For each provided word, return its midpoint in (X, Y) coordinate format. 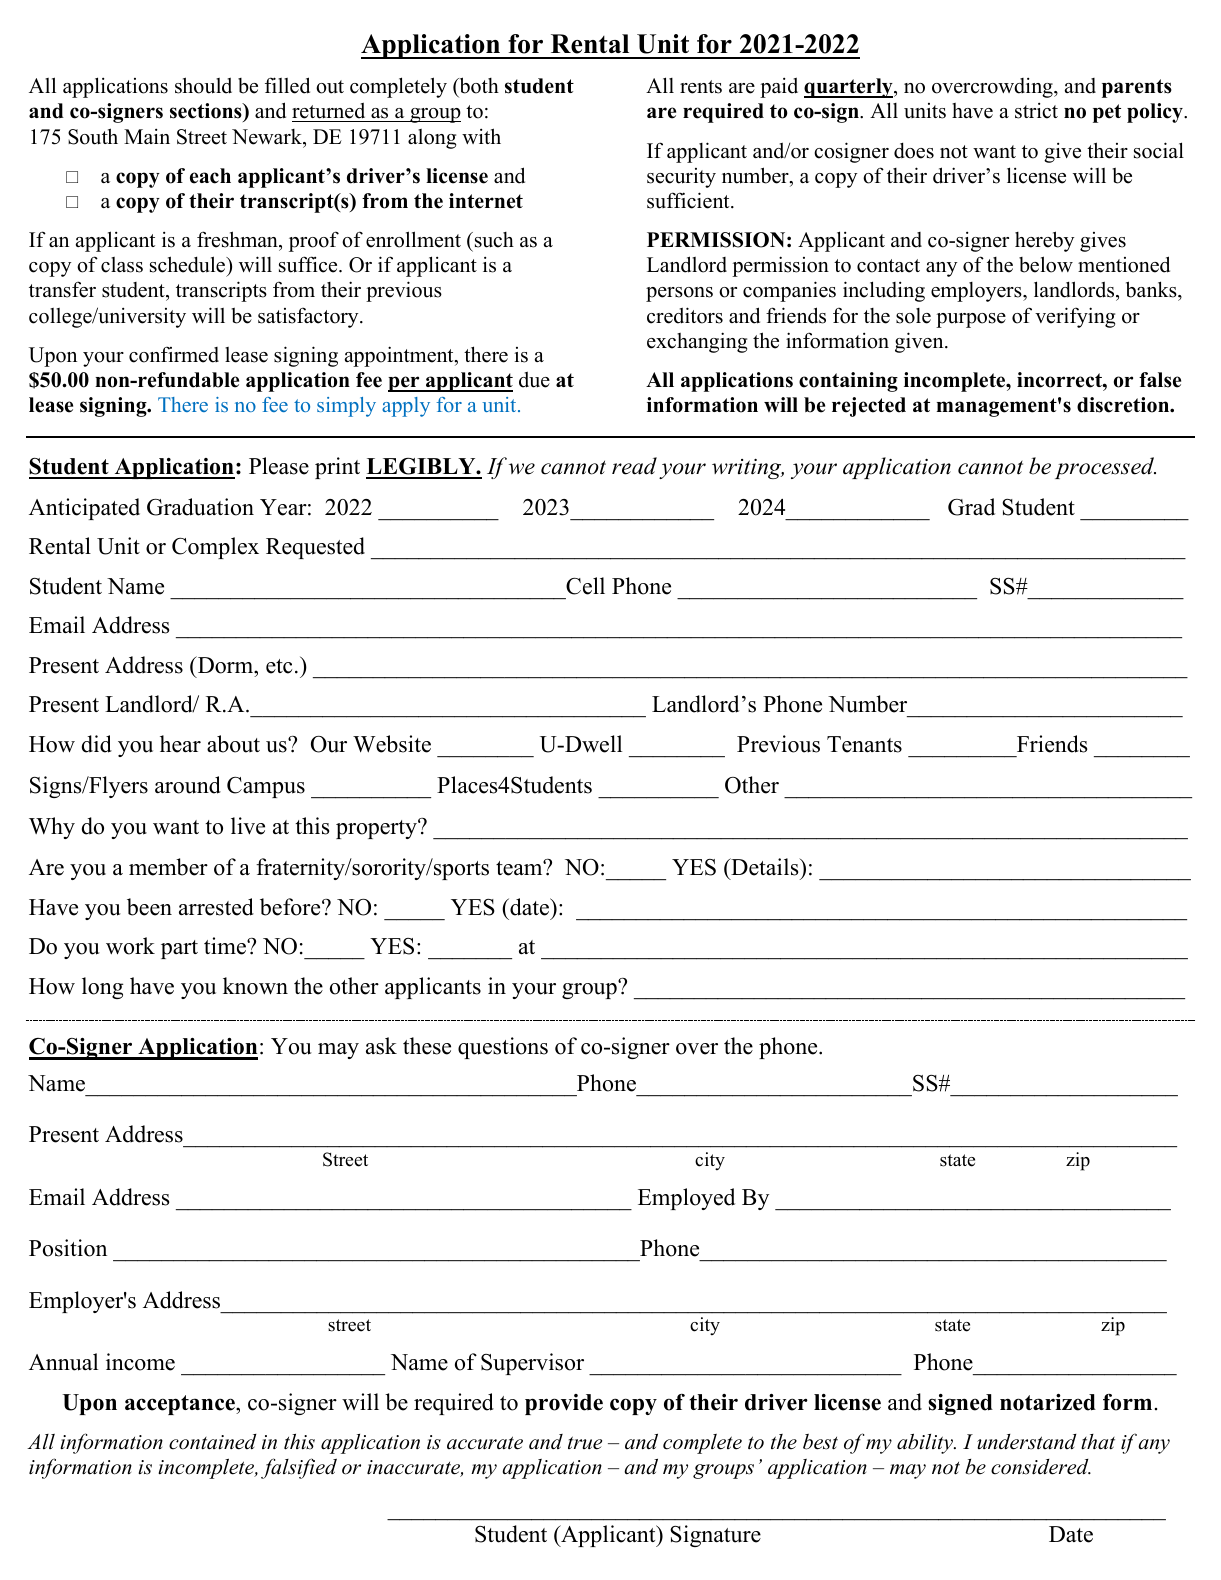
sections (207, 112)
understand (1026, 1442)
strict (1036, 111)
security (681, 178)
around (188, 785)
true (585, 1443)
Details (765, 868)
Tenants (864, 744)
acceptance (181, 1405)
